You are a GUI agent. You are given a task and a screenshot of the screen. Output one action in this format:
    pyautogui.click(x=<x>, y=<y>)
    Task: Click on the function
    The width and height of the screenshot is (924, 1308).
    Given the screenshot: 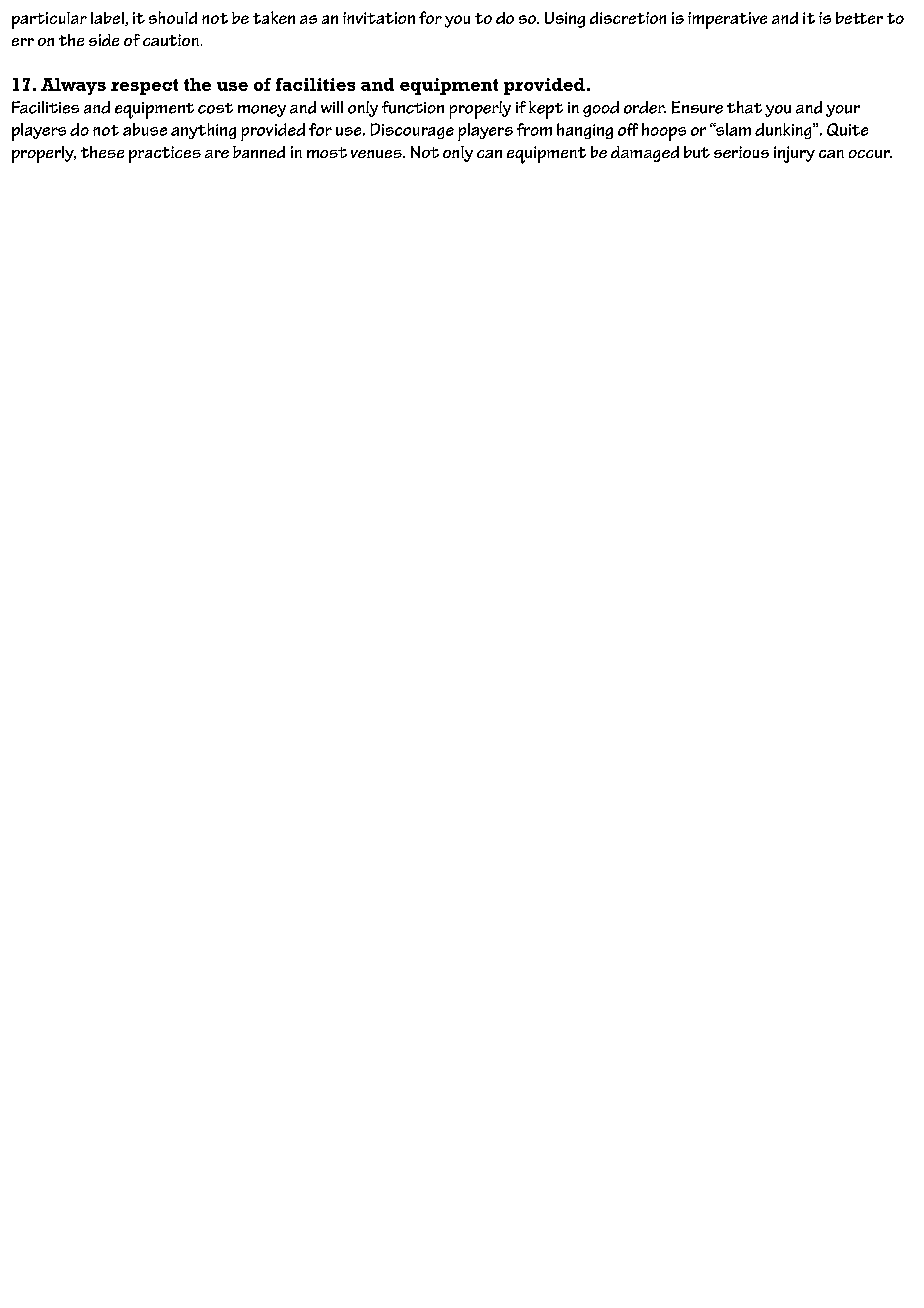 What is the action you would take?
    pyautogui.click(x=413, y=107)
